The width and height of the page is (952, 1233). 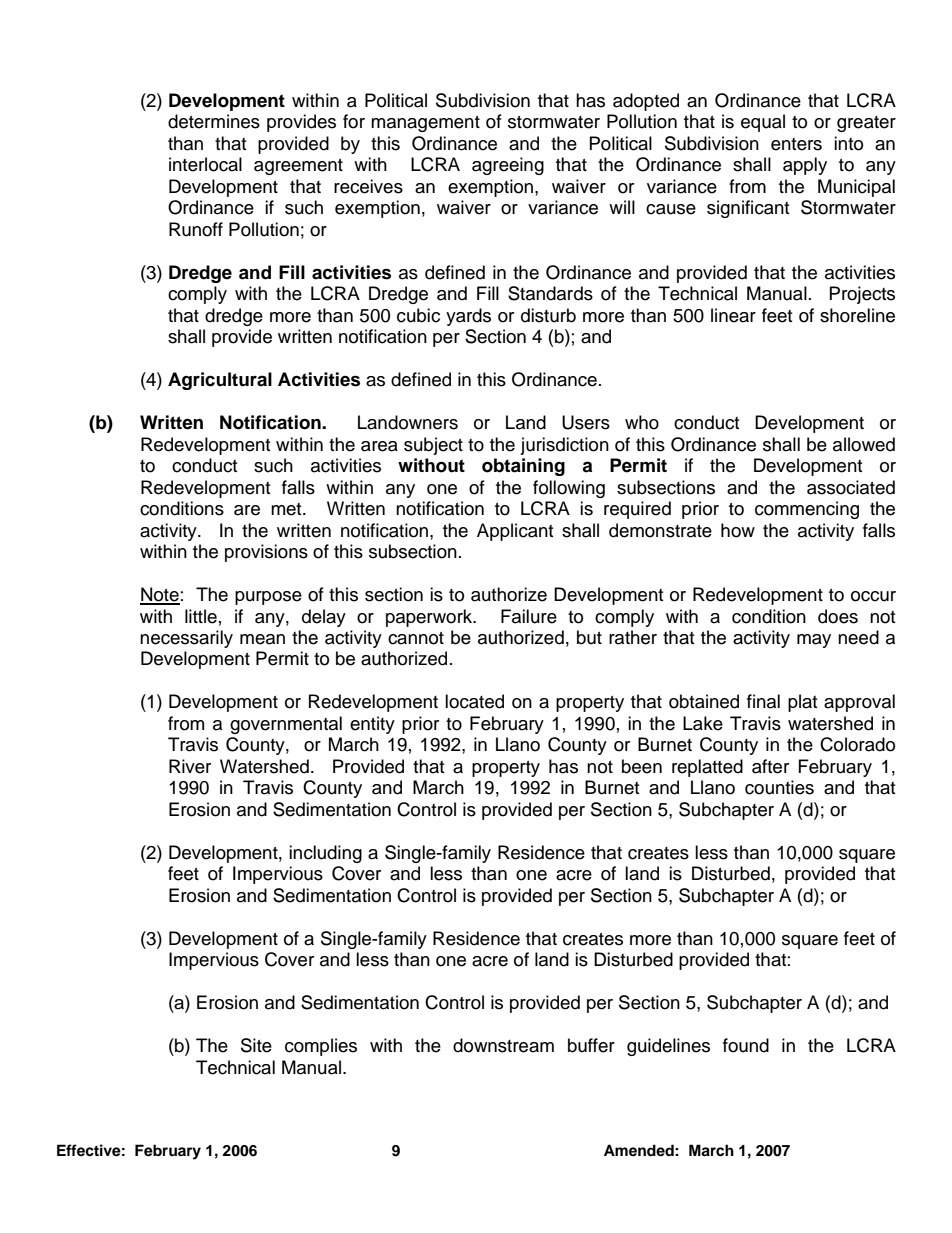 I want to click on agreeing, so click(x=508, y=166).
